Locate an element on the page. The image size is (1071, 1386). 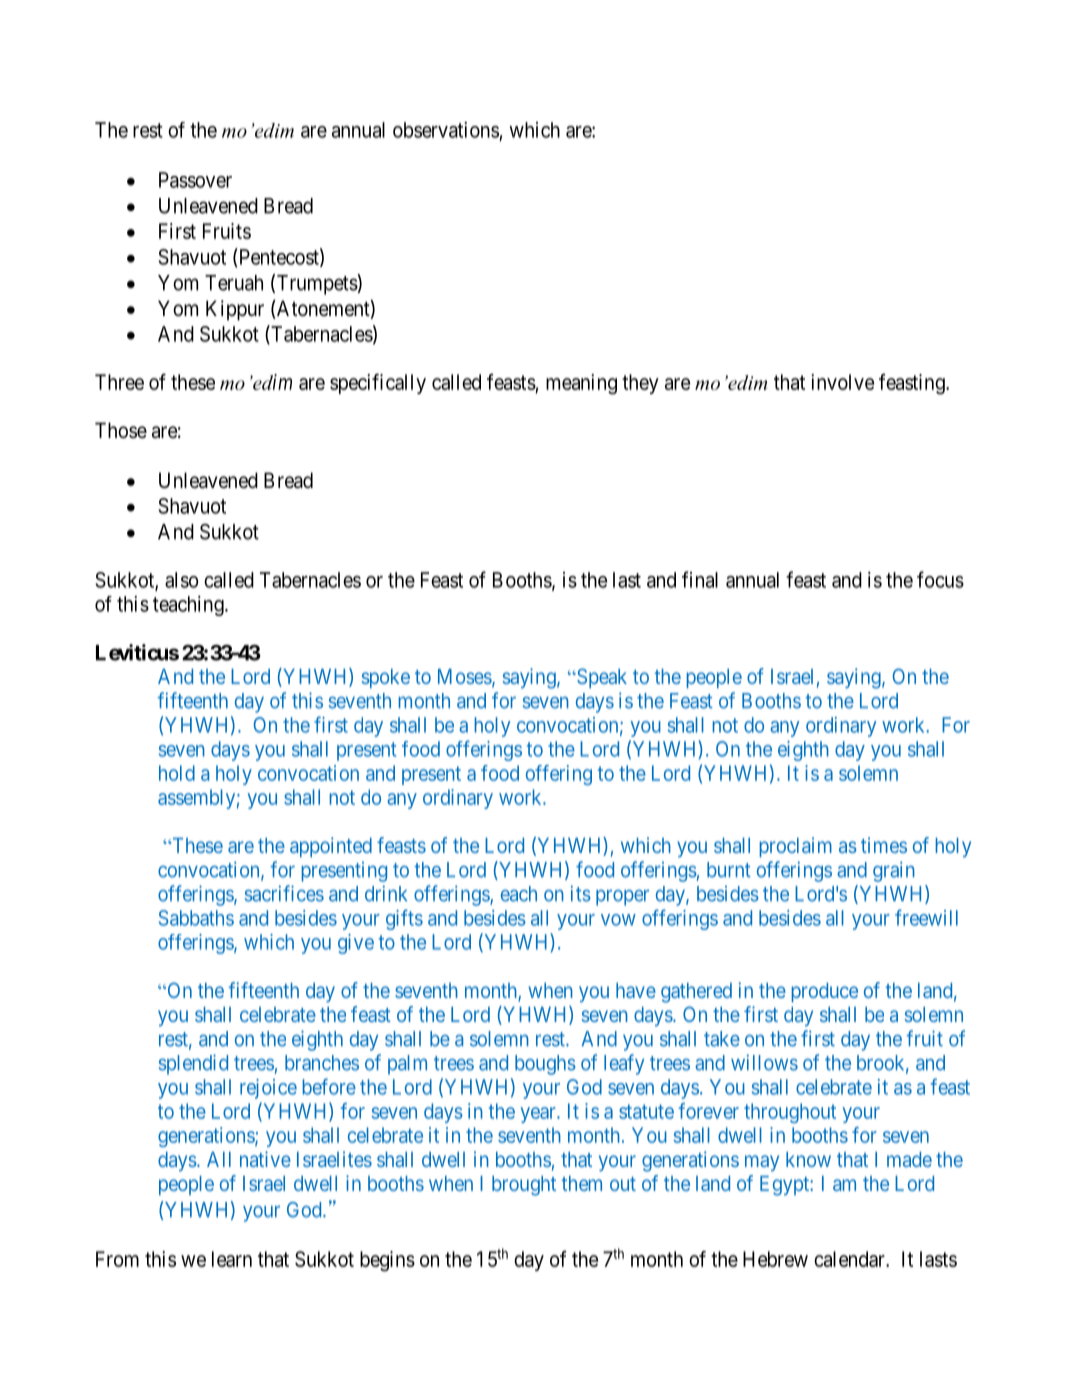
Passover is located at coordinates (195, 180).
